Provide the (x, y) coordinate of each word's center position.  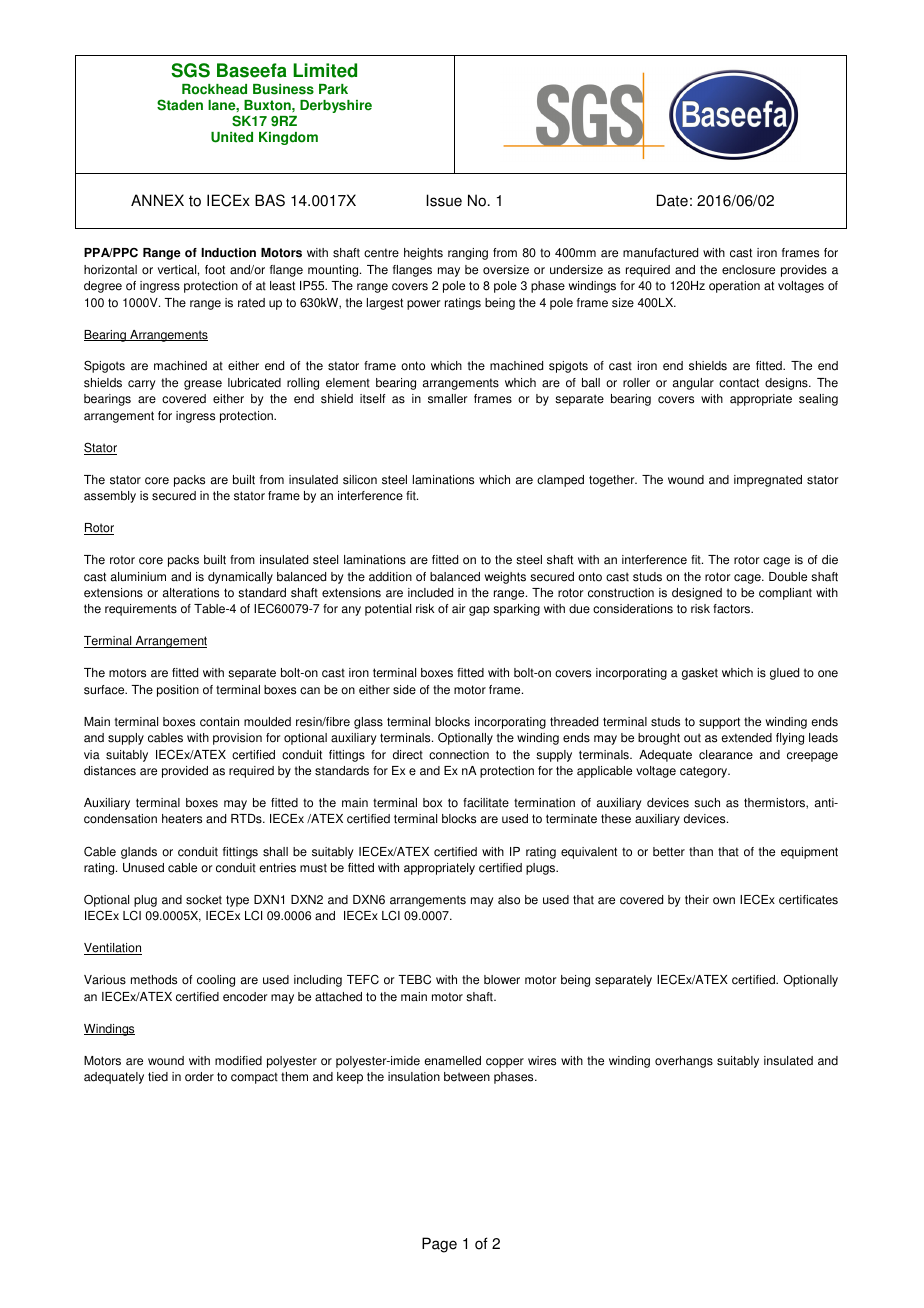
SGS (190, 70)
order (199, 1077)
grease (203, 385)
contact (739, 383)
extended (746, 738)
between (467, 1077)
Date (672, 200)
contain (219, 722)
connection (459, 755)
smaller (447, 399)
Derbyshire (336, 106)
